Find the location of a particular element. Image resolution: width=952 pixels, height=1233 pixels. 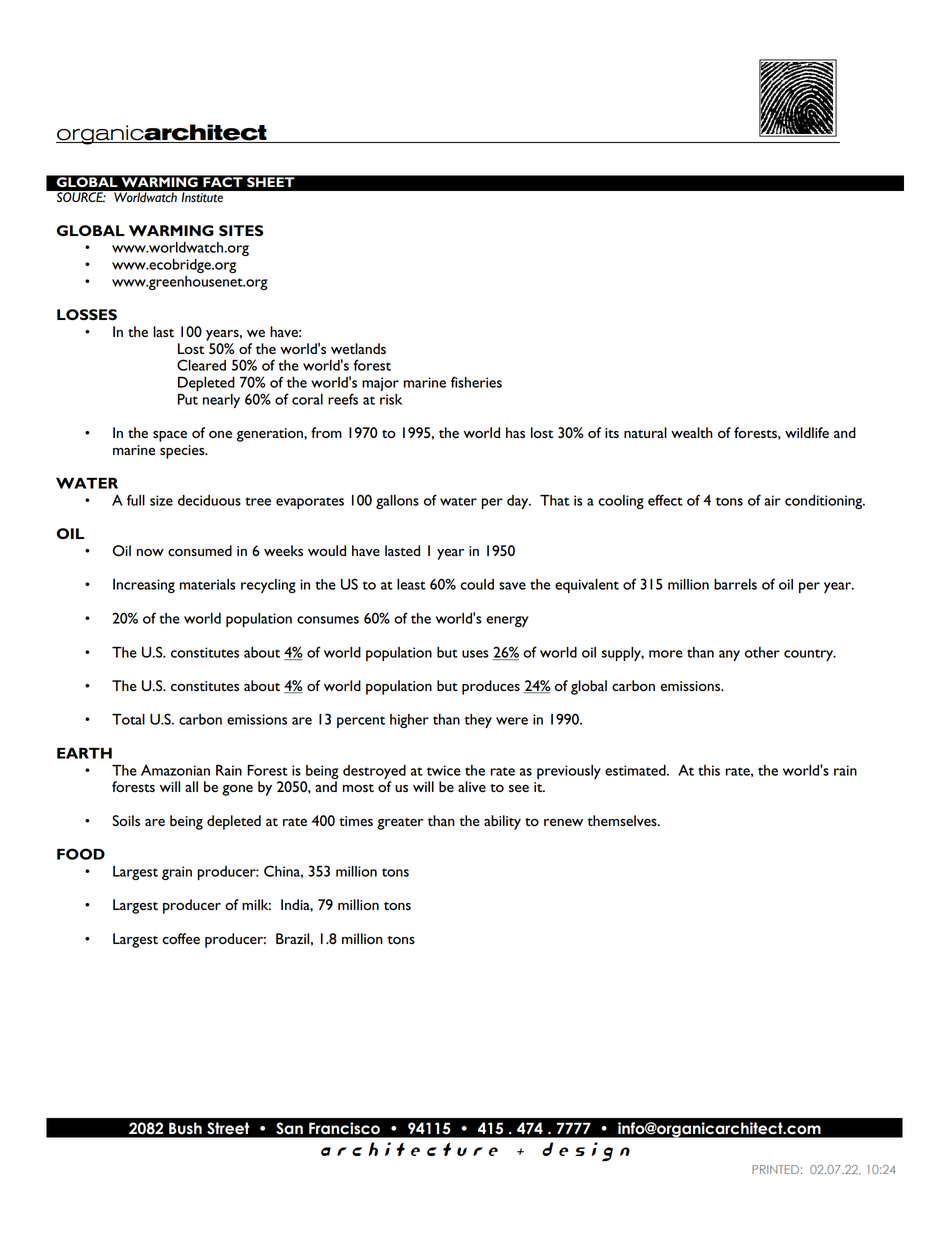

SITES is located at coordinates (241, 230).
